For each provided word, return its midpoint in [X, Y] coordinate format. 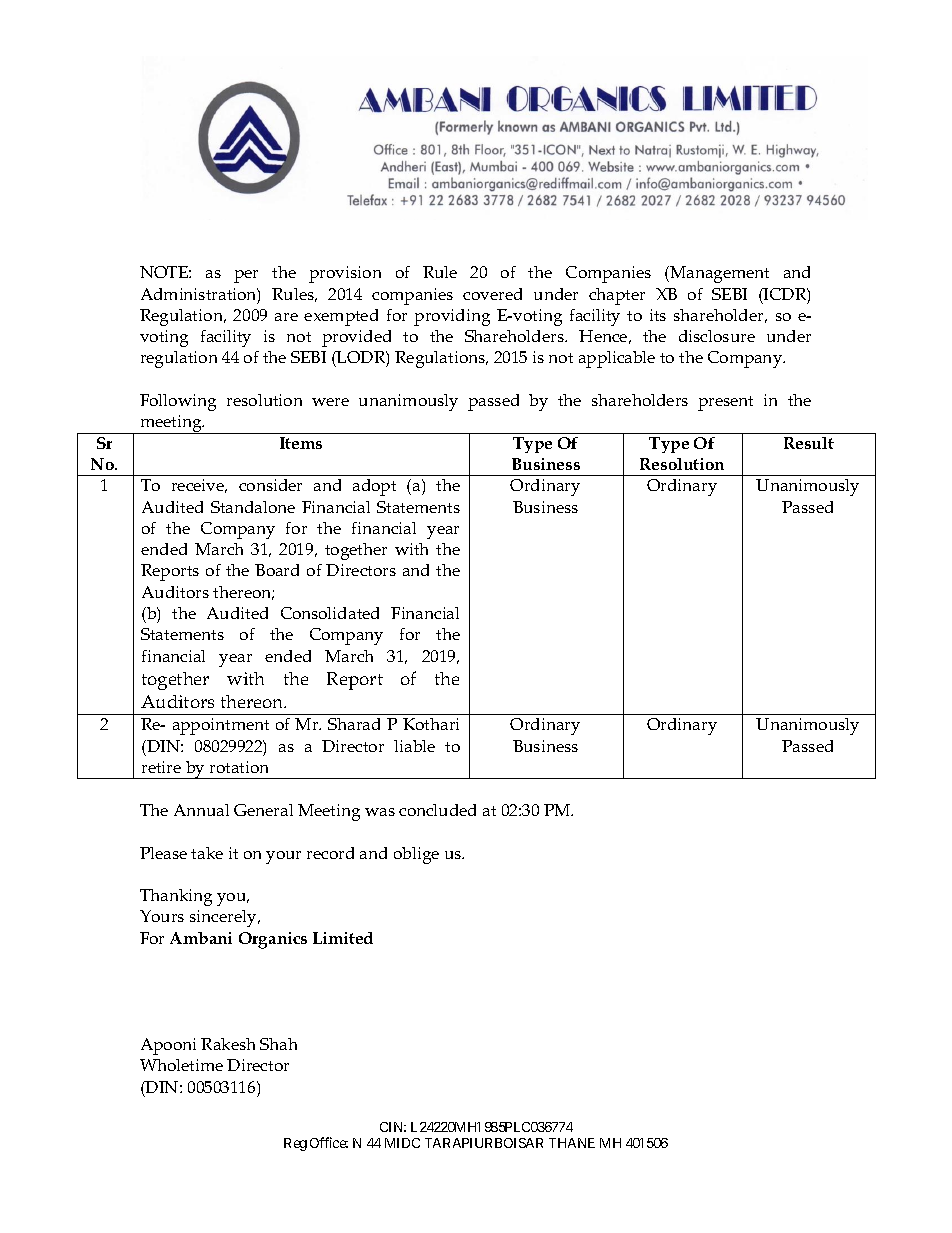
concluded [437, 810]
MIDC [402, 1143]
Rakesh [228, 1044]
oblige [416, 855]
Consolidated [330, 613]
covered [492, 294]
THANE [572, 1143]
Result [809, 443]
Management [719, 274]
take [207, 853]
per [246, 276]
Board [277, 570]
